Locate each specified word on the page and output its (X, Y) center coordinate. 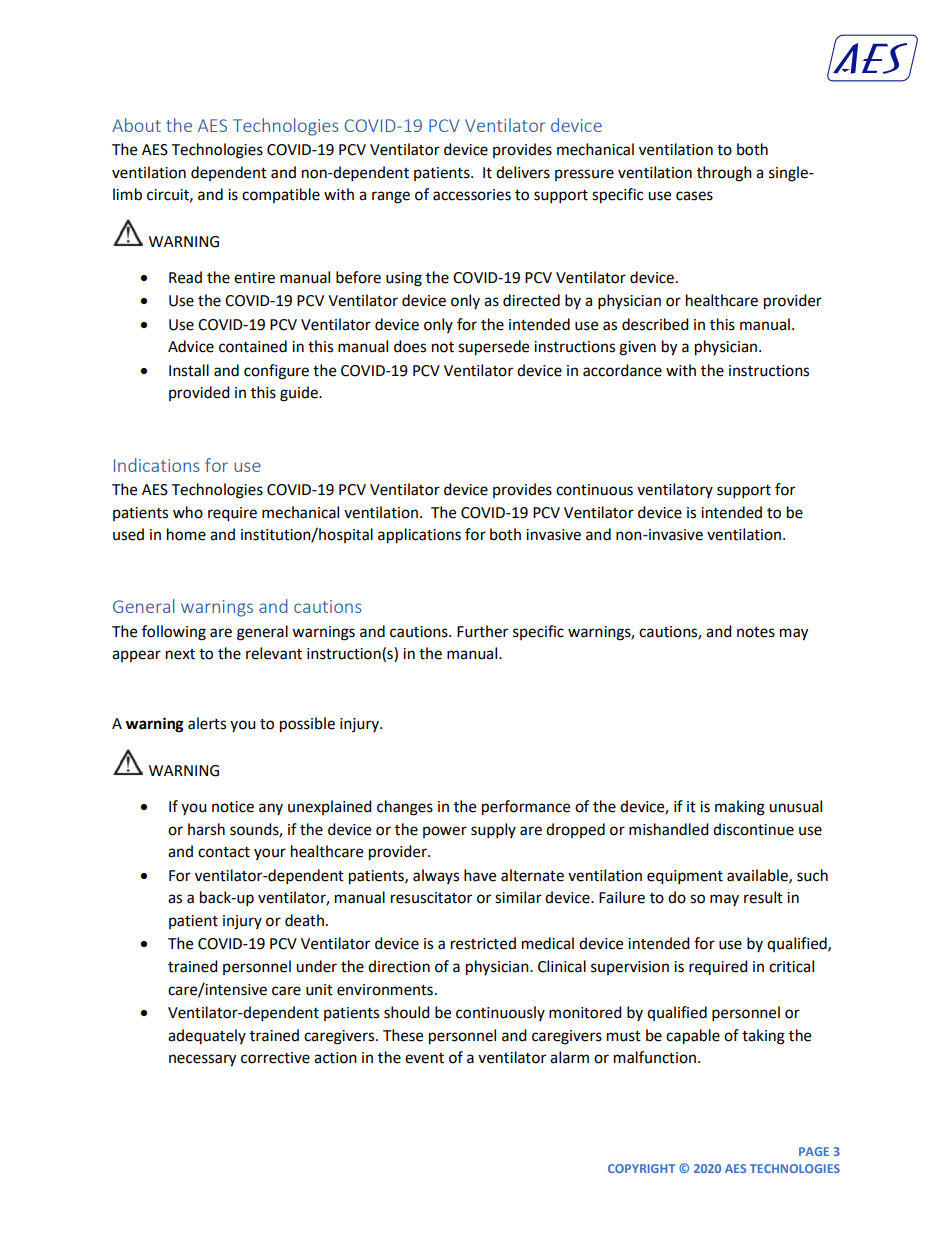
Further (482, 631)
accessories (472, 195)
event (424, 1058)
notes (756, 632)
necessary (202, 1060)
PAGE (814, 1151)
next (180, 654)
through (724, 174)
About (136, 125)
